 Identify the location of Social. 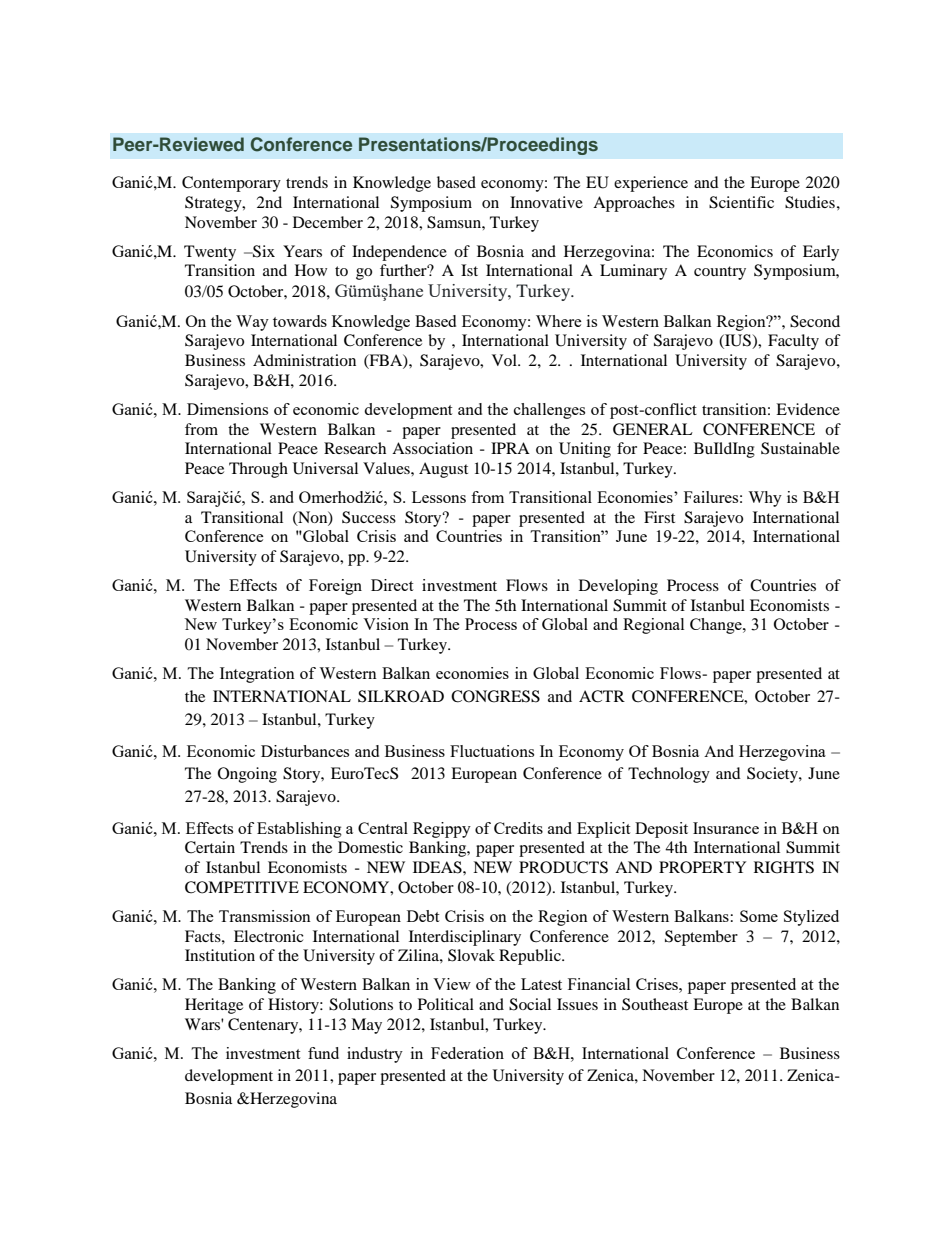
(530, 1004).
